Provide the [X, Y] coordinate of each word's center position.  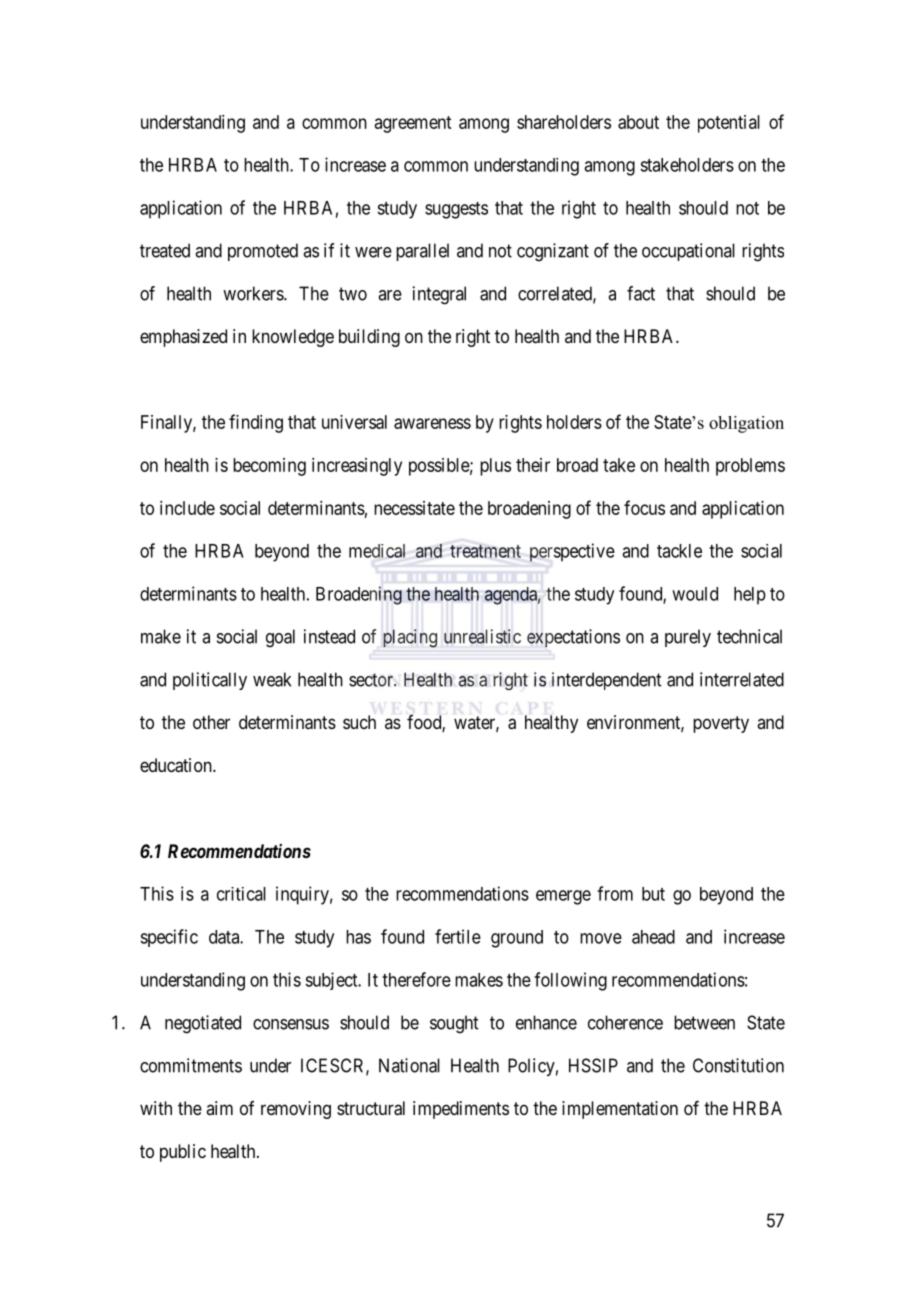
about [638, 122]
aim [219, 1108]
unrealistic [482, 636]
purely [688, 638]
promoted [263, 252]
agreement [413, 124]
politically [210, 681]
